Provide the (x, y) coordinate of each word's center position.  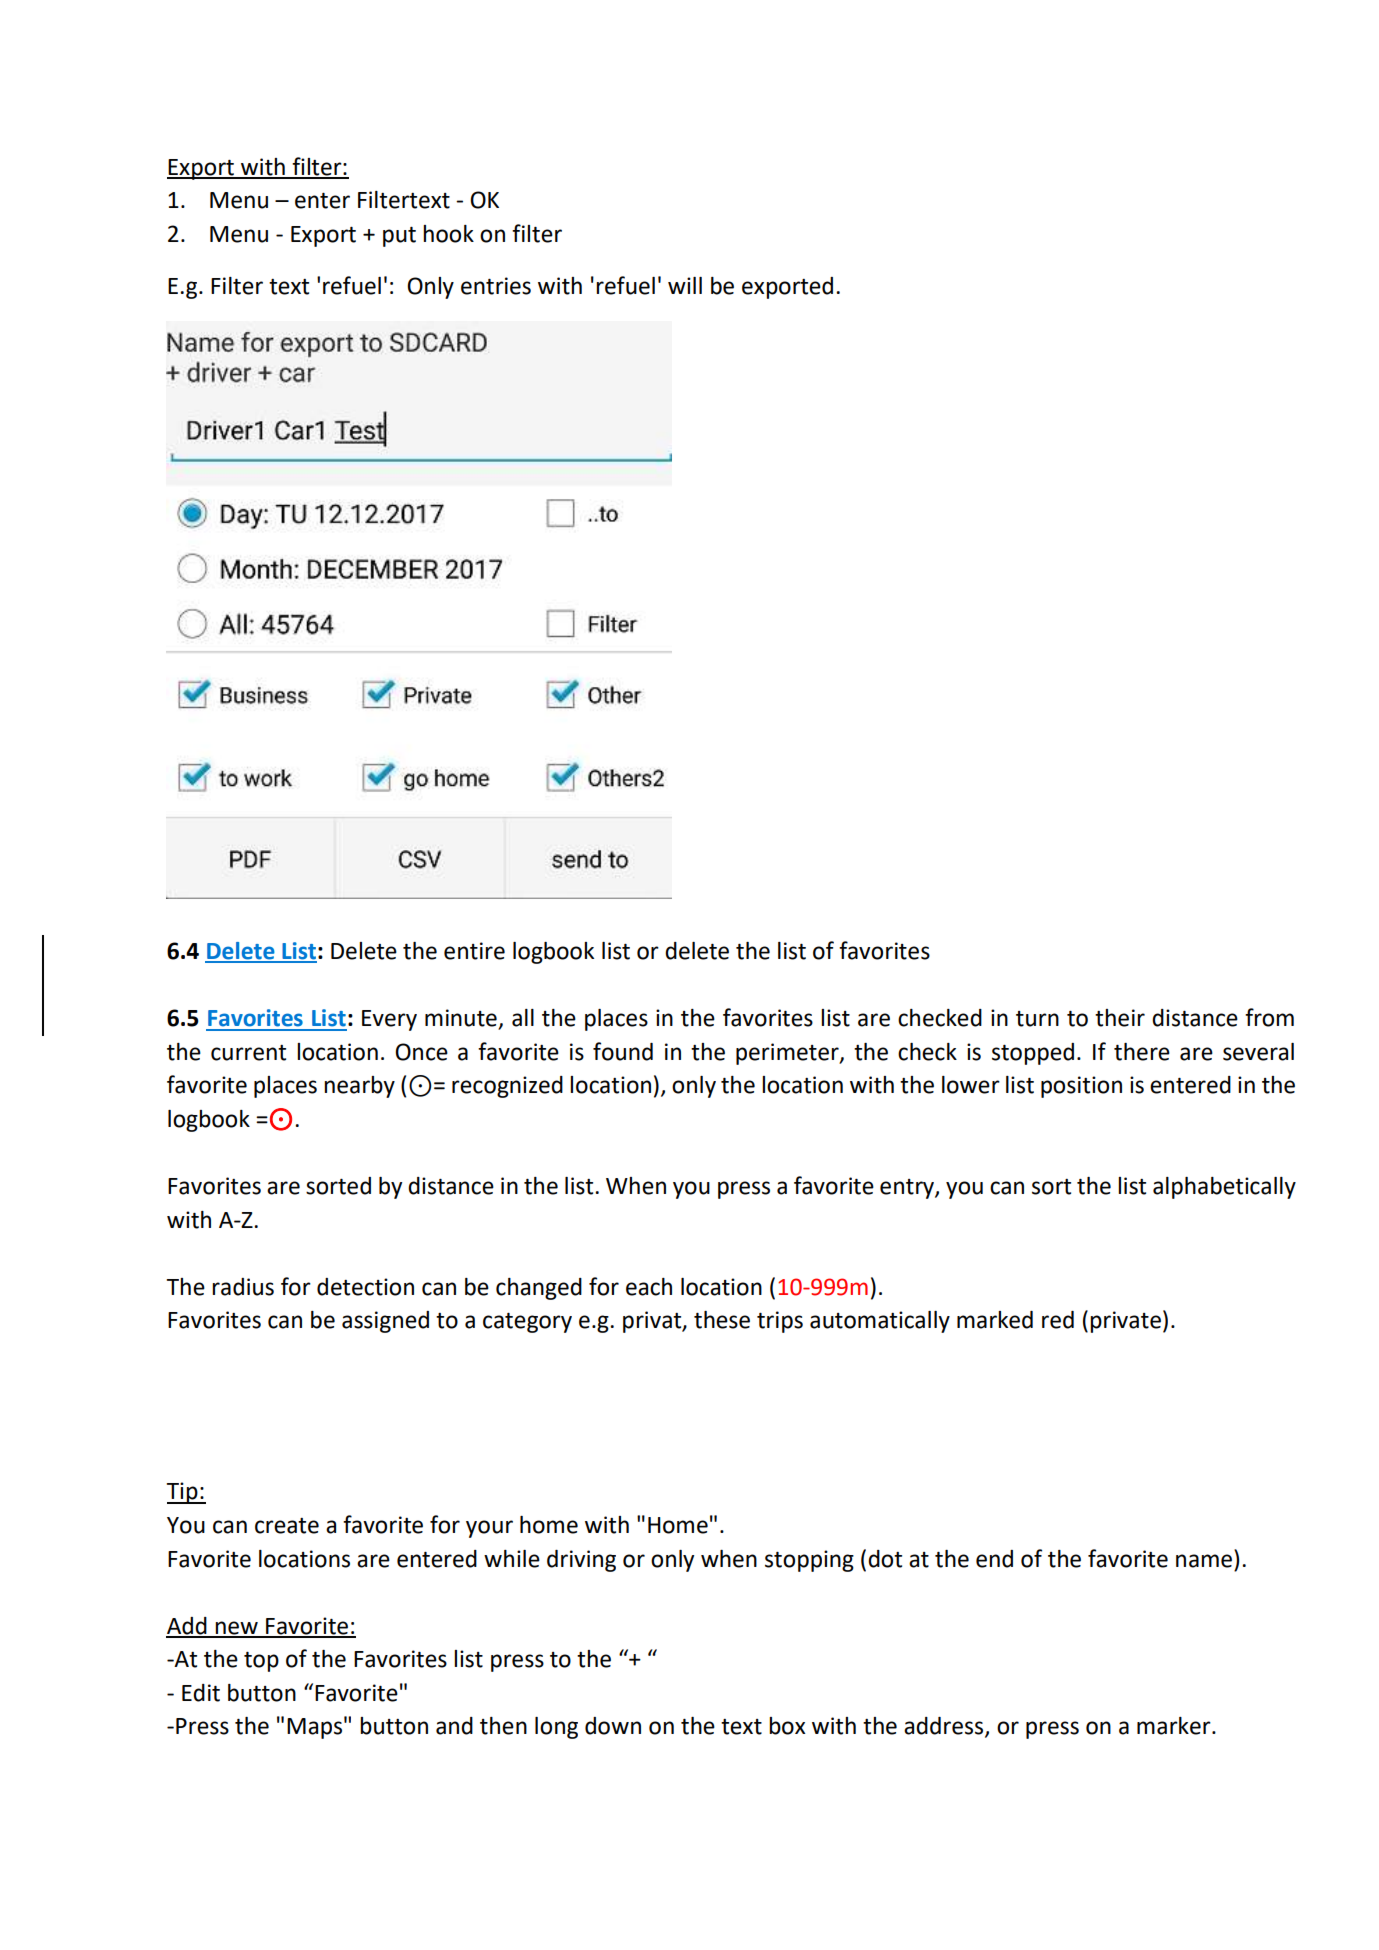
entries (496, 286)
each (649, 1287)
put (399, 237)
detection (365, 1287)
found (623, 1051)
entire (474, 951)
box (787, 1726)
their (1120, 1018)
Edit (201, 1693)
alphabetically (1224, 1188)
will (685, 285)
